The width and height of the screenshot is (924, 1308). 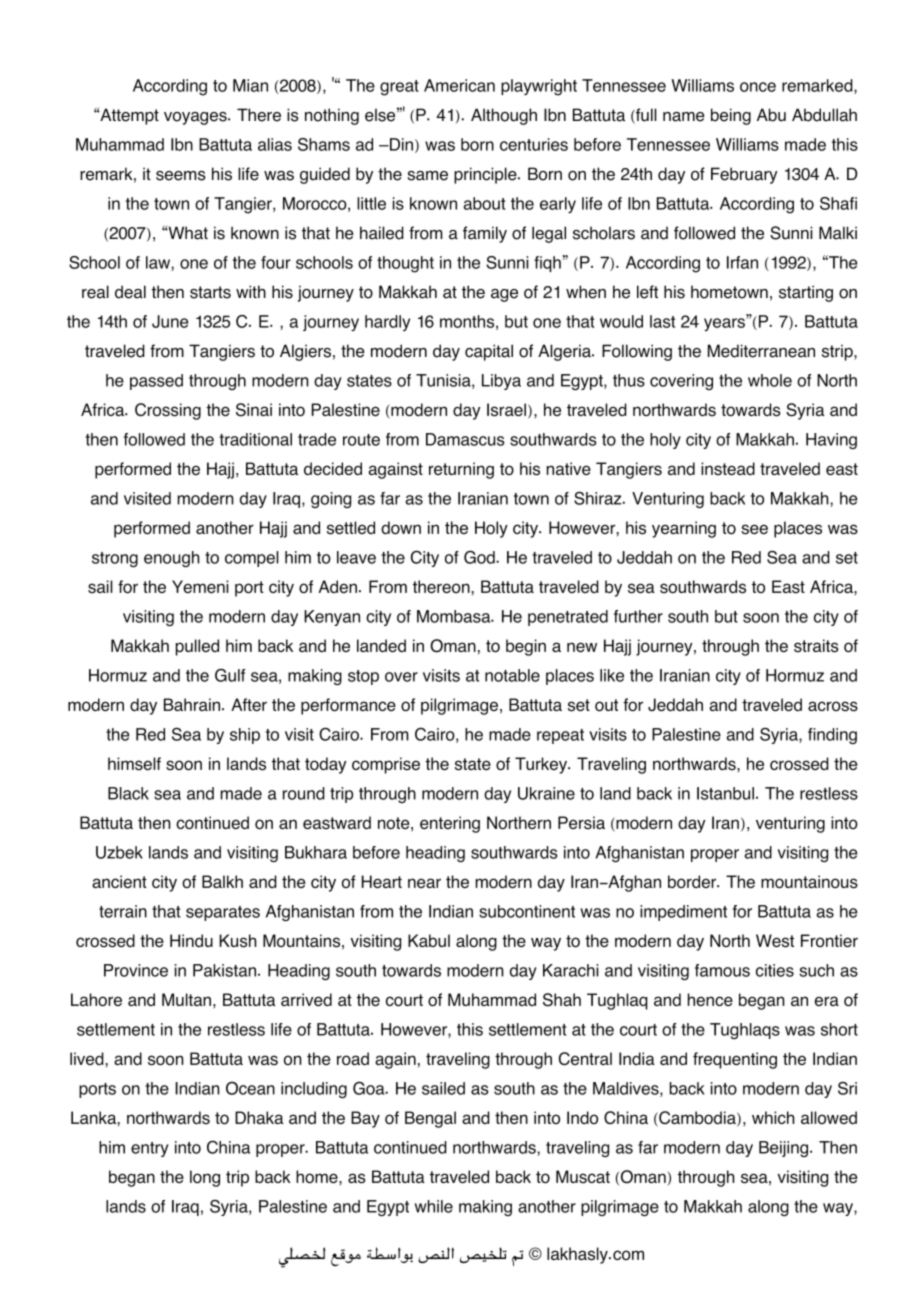 I want to click on being, so click(x=731, y=116).
